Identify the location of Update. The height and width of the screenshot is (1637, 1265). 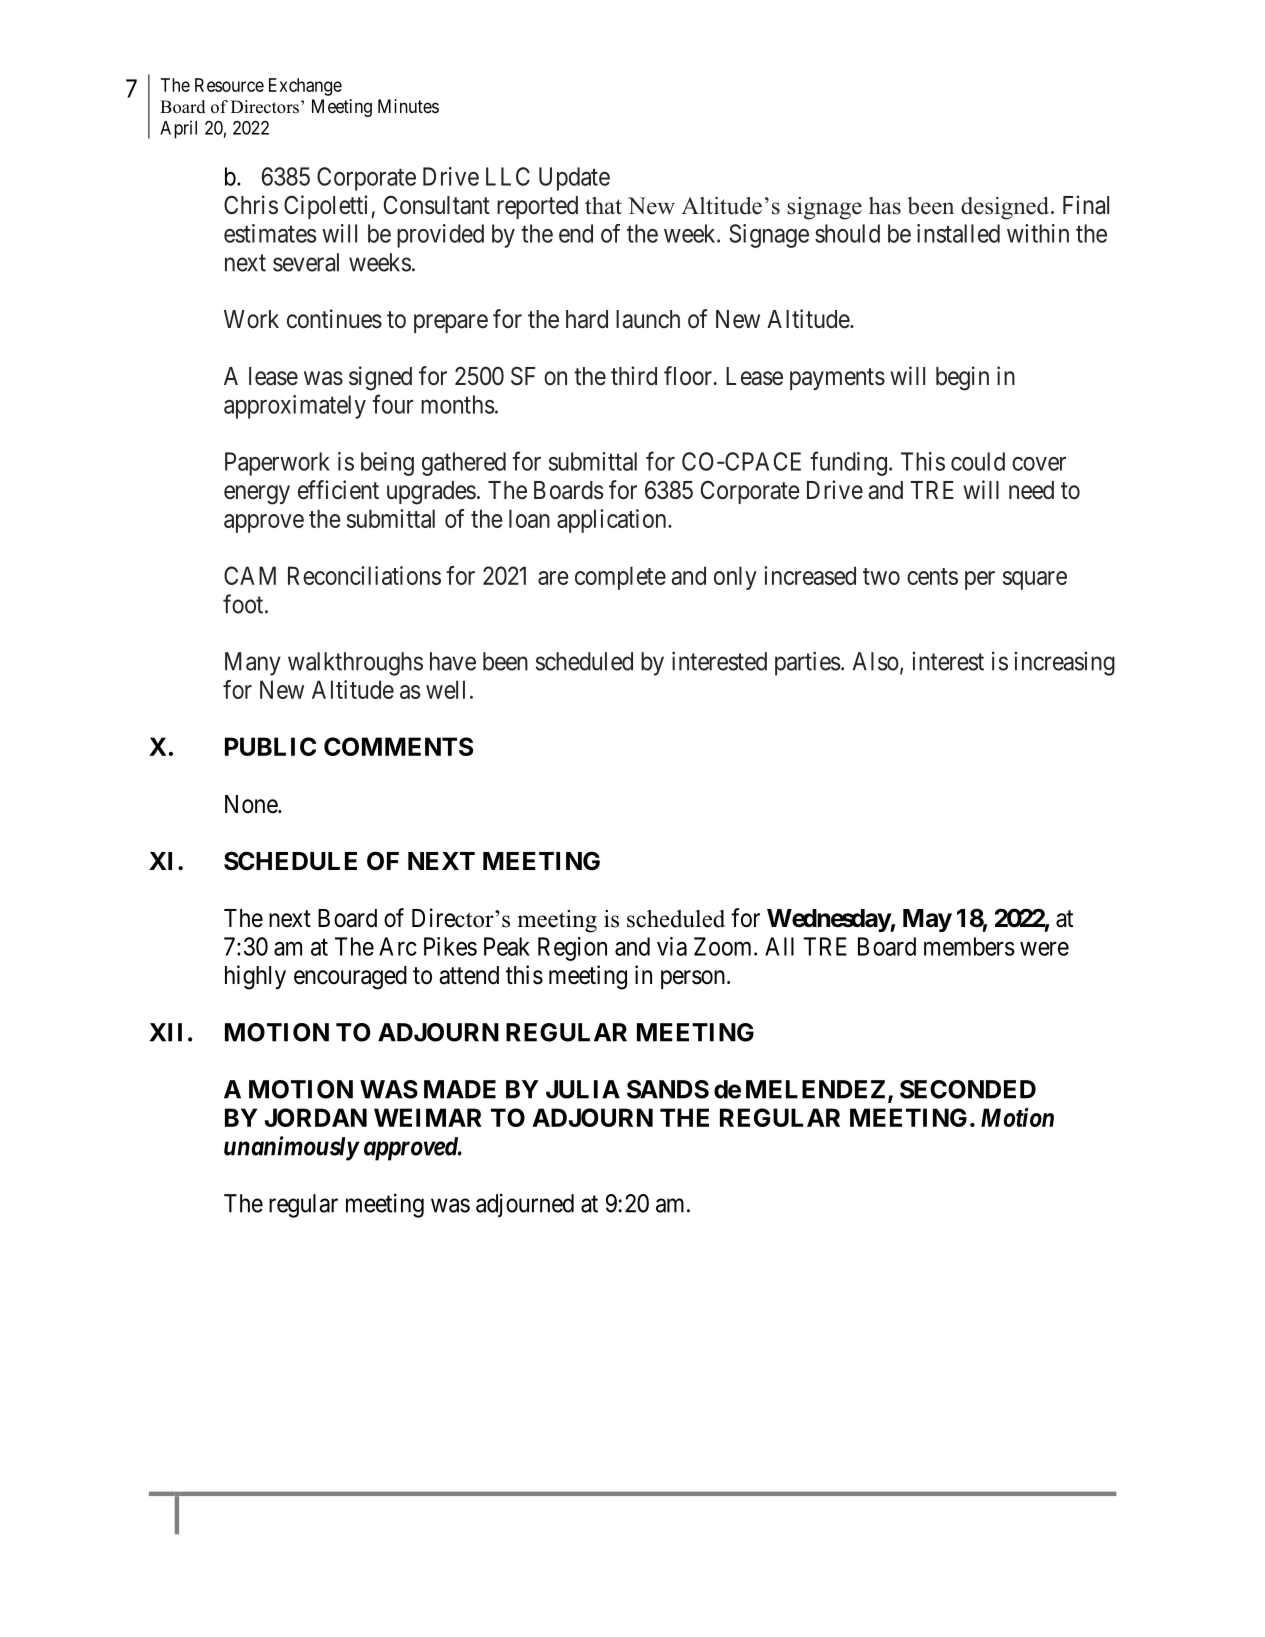
(574, 179).
